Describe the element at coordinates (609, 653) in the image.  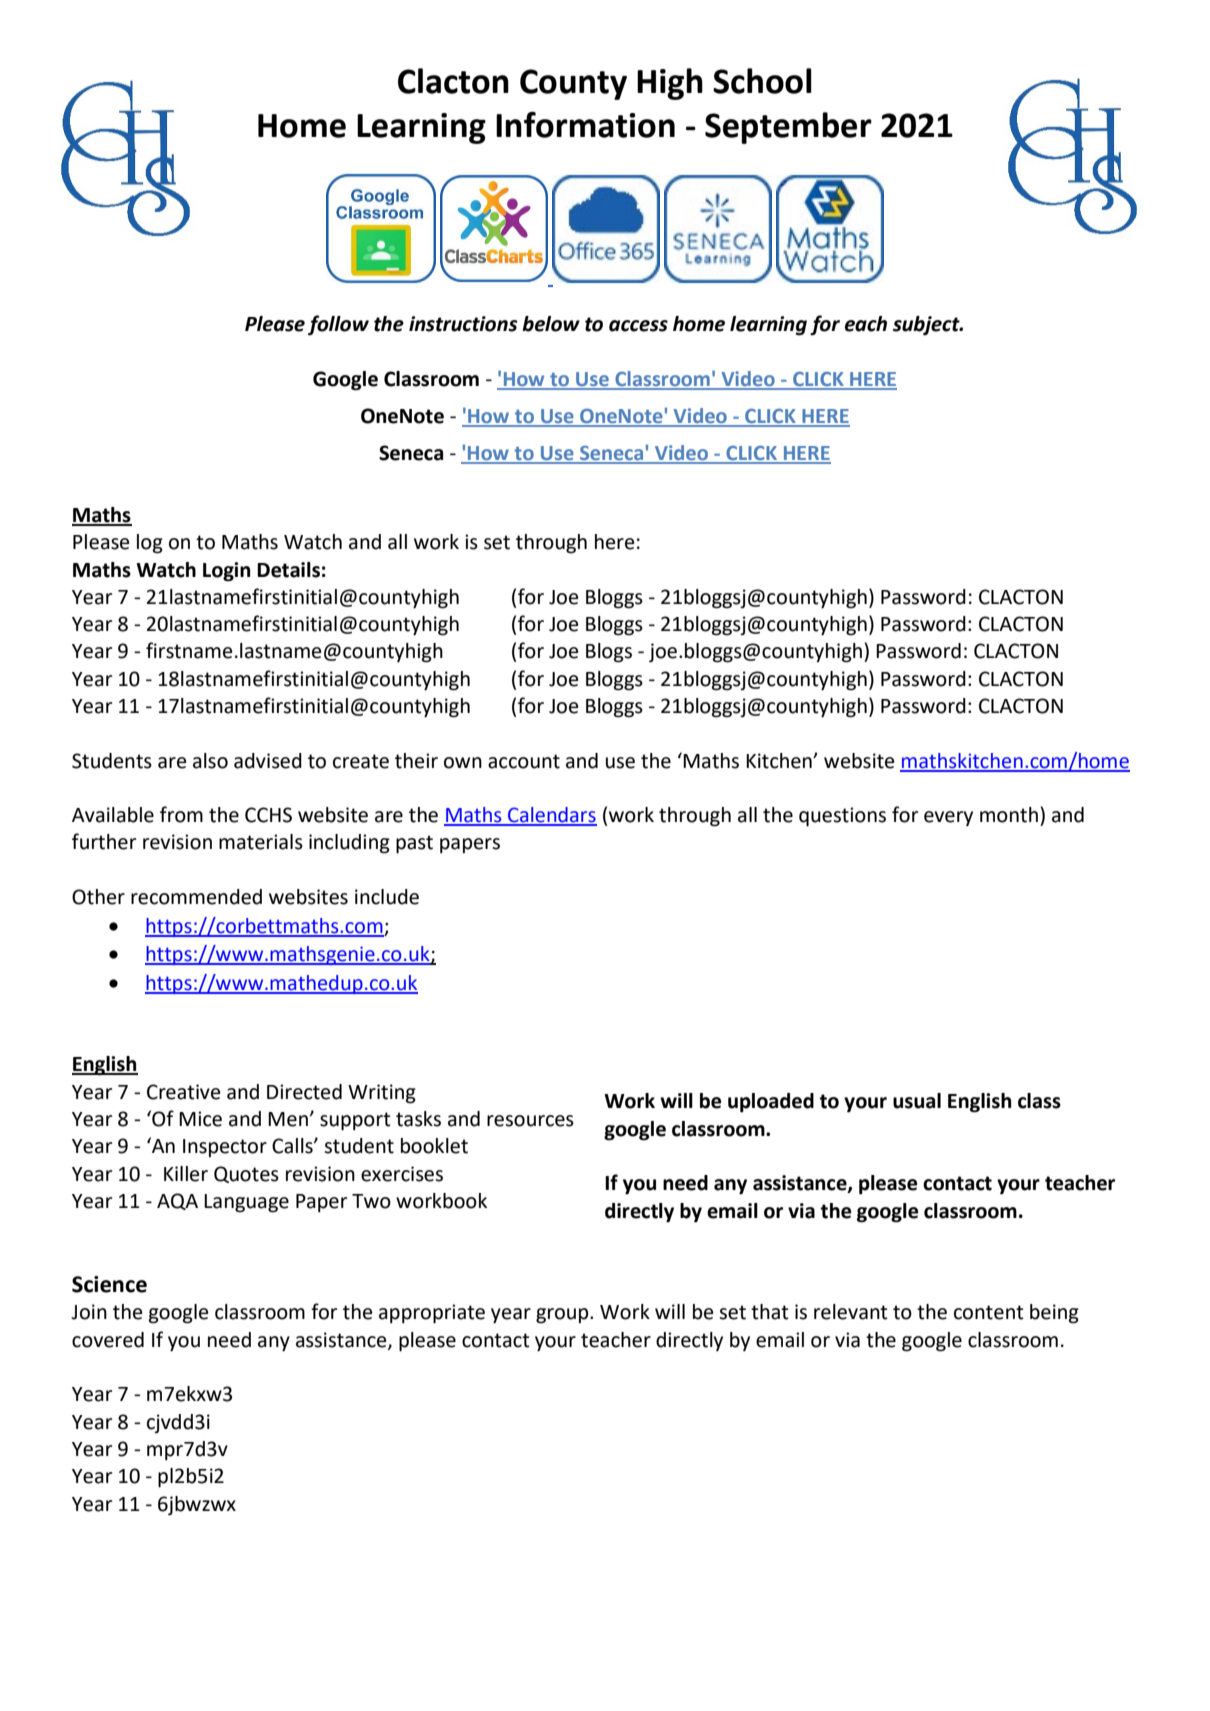
I see `Blogs` at that location.
